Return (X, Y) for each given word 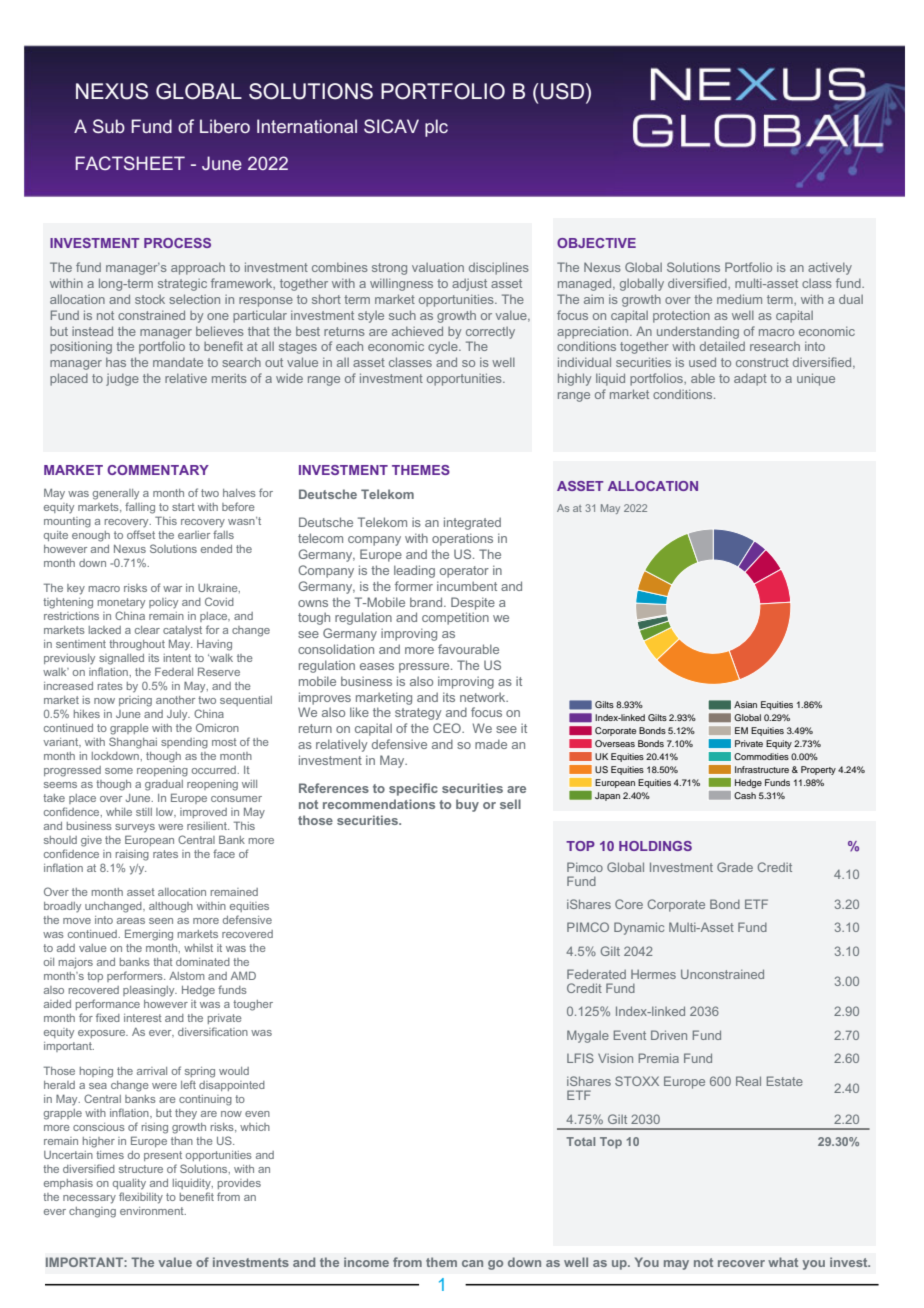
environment (153, 1211)
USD (564, 91)
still (144, 812)
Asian (745, 704)
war (172, 589)
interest (143, 1018)
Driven (669, 1035)
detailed (722, 346)
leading (414, 571)
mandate (178, 362)
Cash (745, 795)
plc (436, 128)
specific (413, 789)
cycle (444, 348)
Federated (596, 974)
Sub (109, 126)
